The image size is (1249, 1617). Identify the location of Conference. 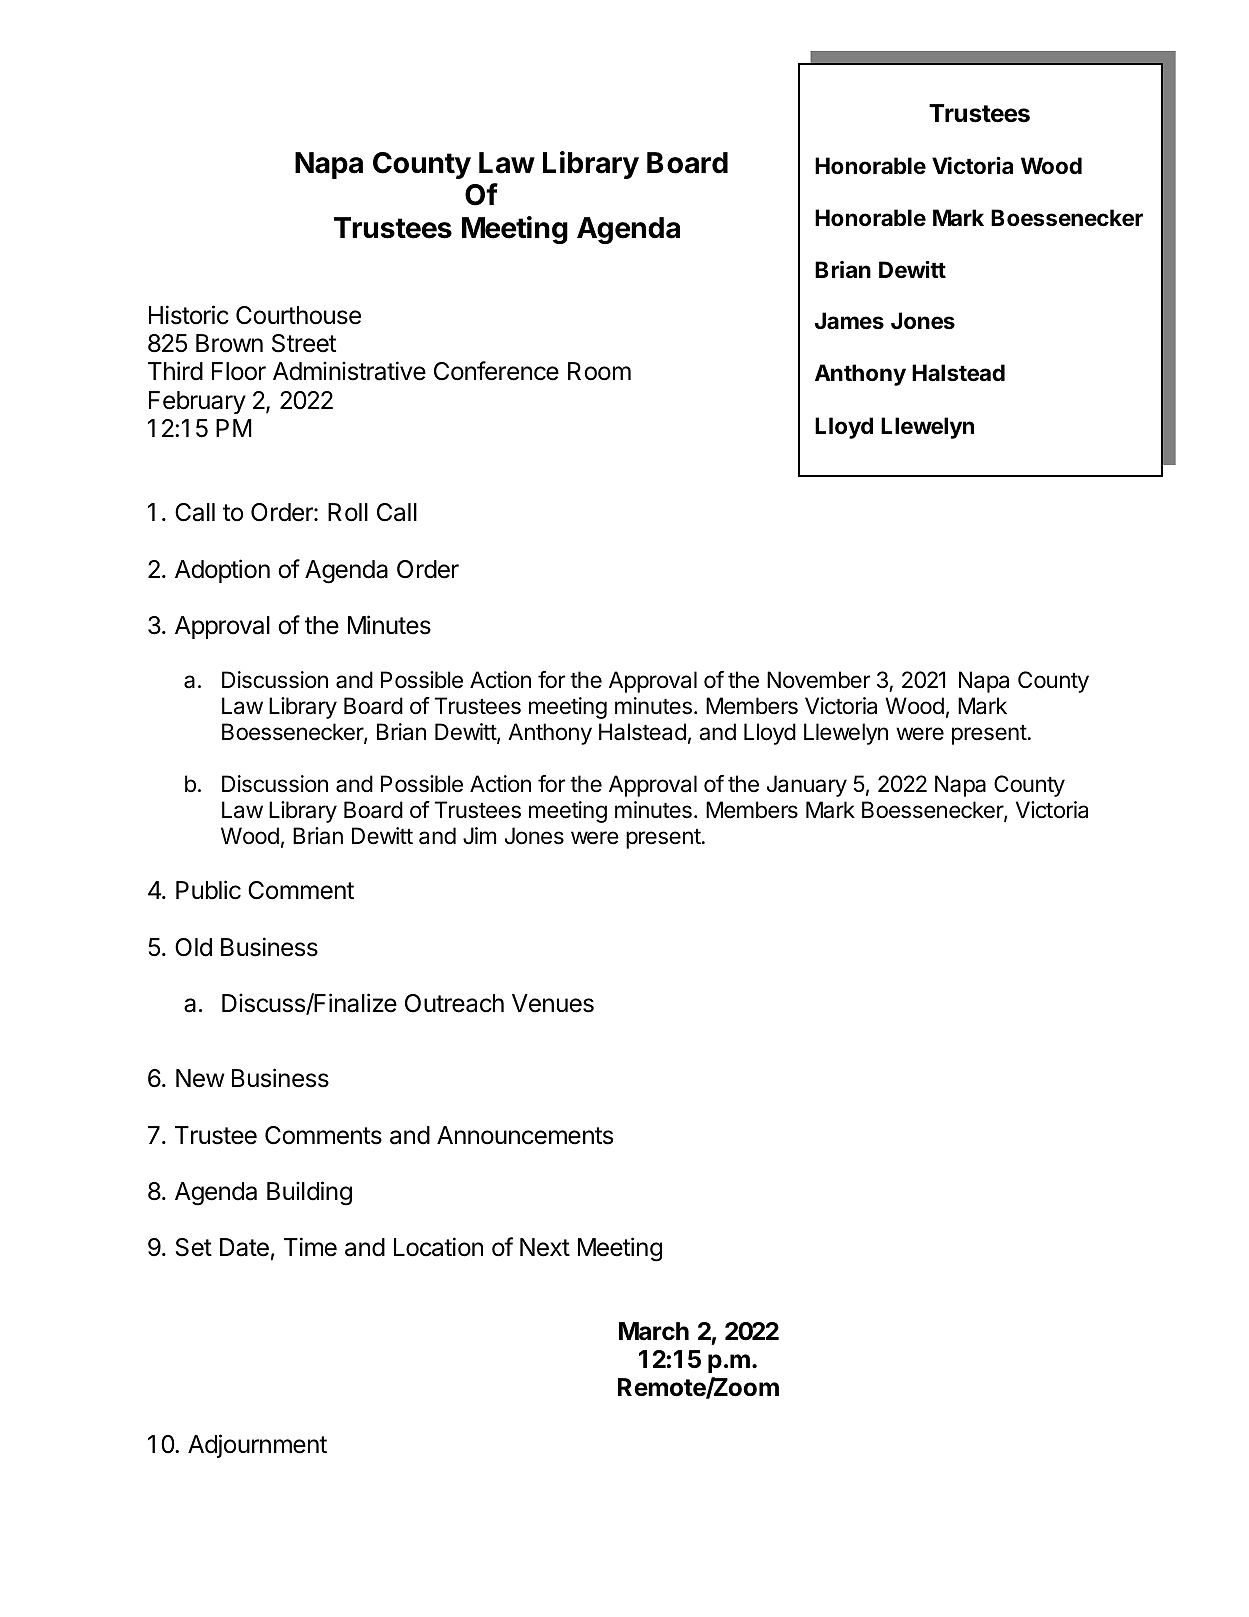
(496, 371).
